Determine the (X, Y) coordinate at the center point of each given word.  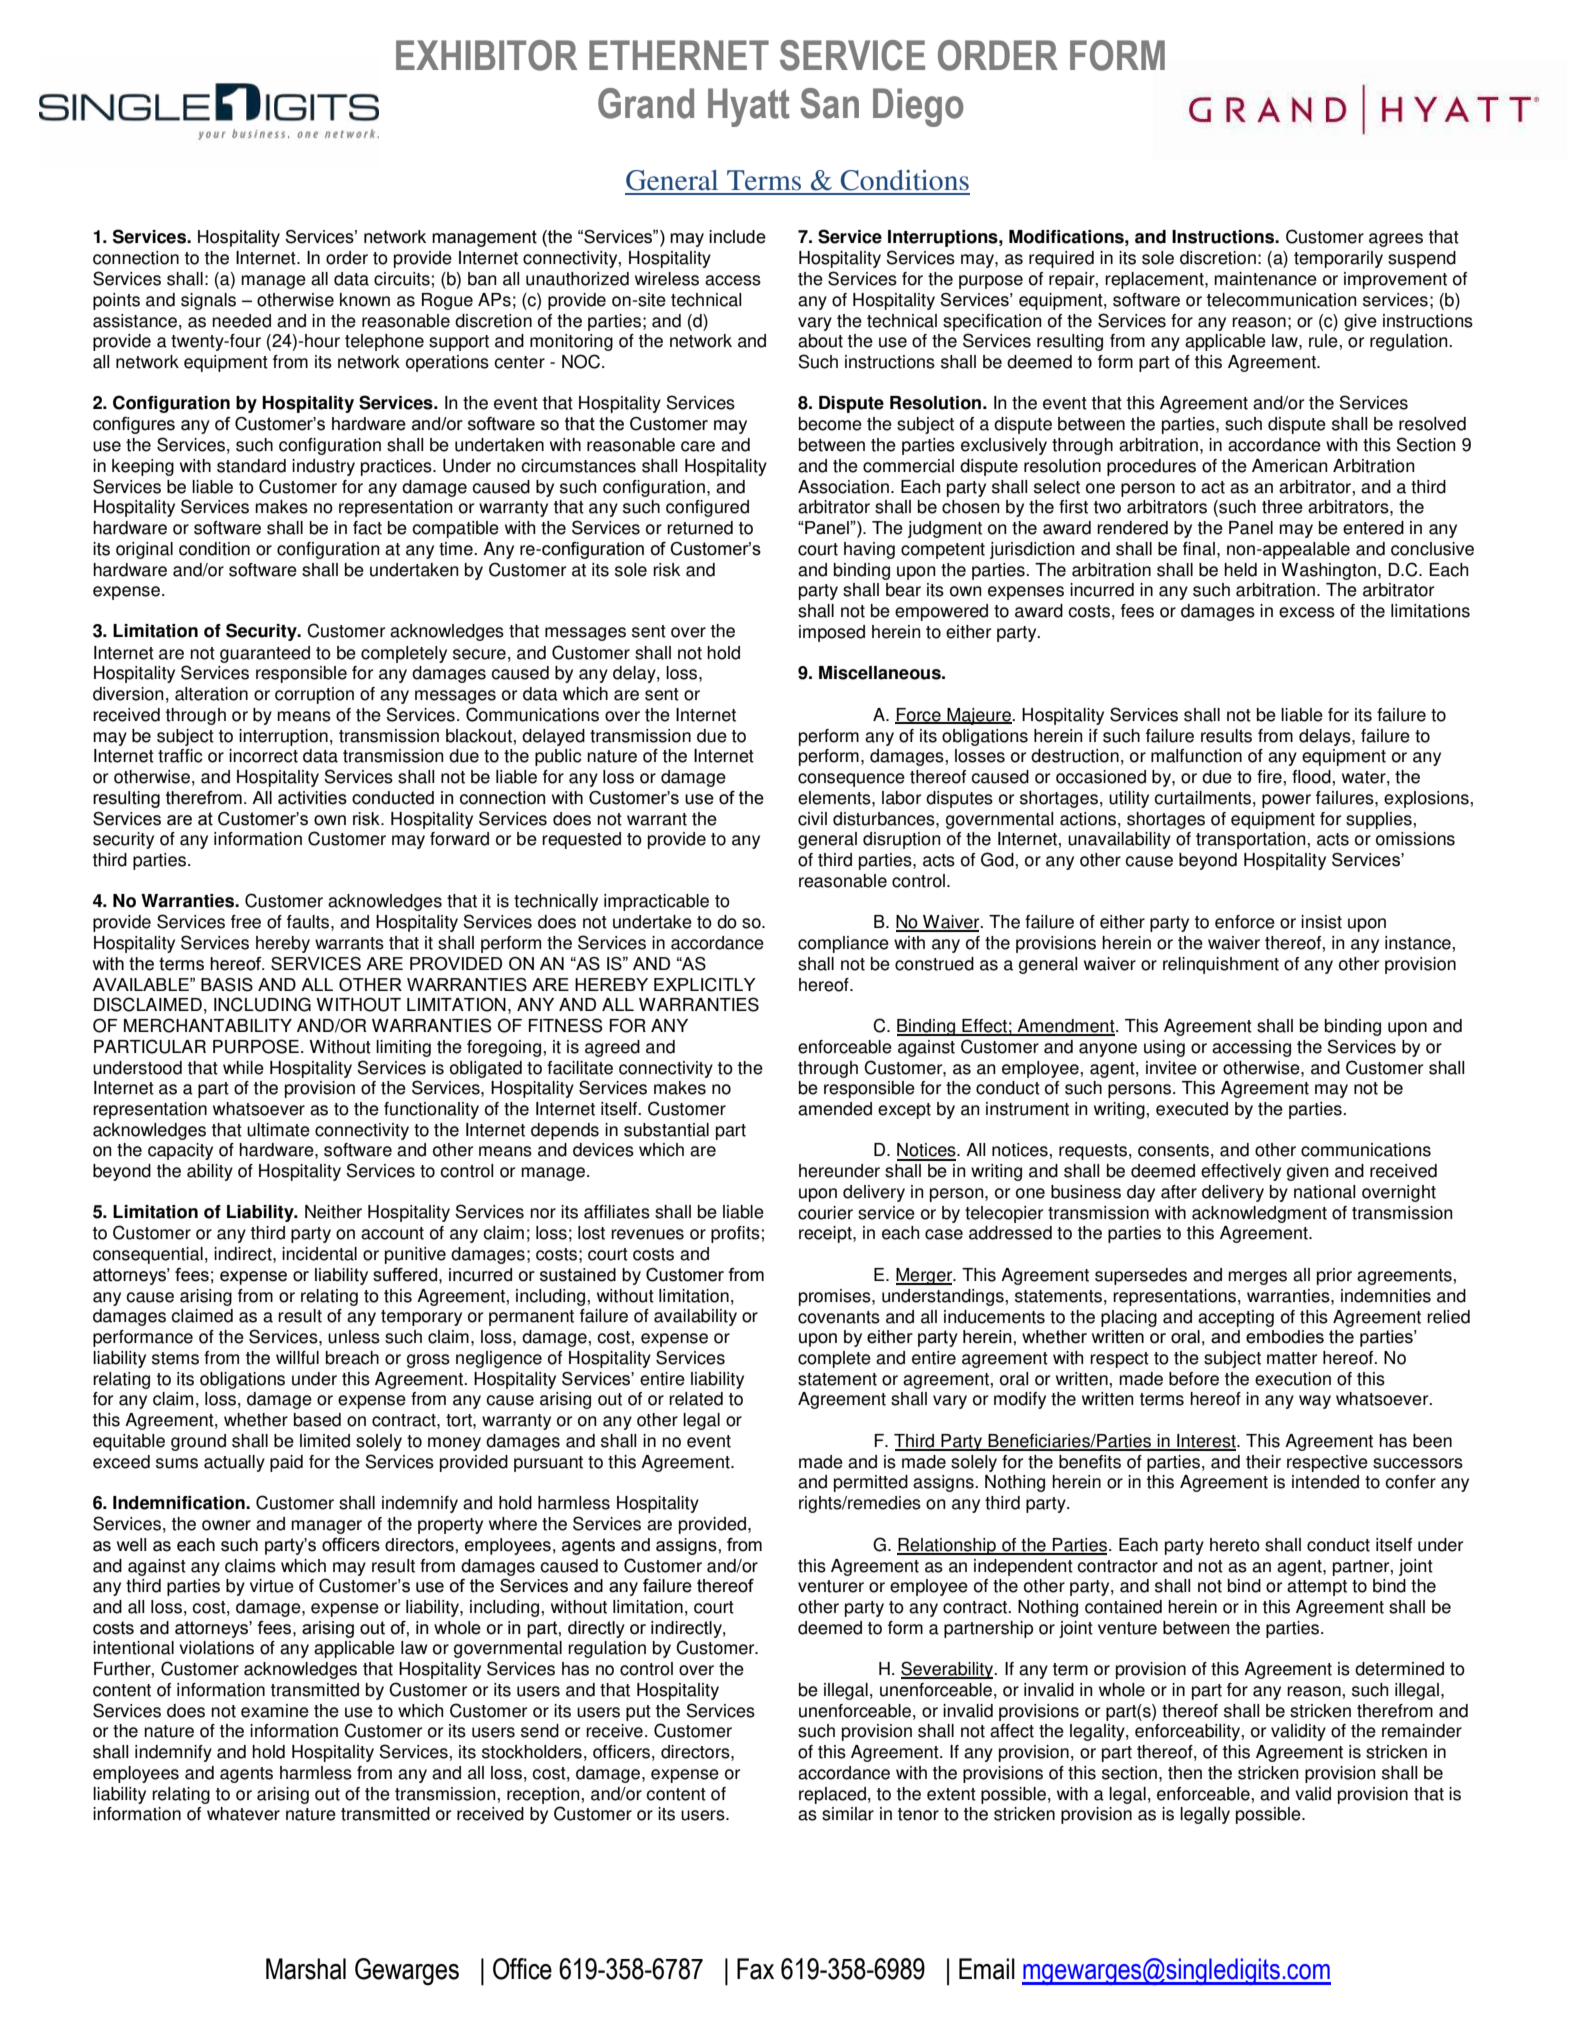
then (1185, 1773)
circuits (402, 279)
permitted (871, 1483)
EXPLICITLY (705, 985)
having (869, 550)
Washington (1328, 571)
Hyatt (749, 107)
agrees (1396, 240)
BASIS (227, 985)
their (1263, 1462)
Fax (755, 1969)
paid (286, 1463)
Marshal (306, 1969)
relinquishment (1221, 965)
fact (367, 528)
